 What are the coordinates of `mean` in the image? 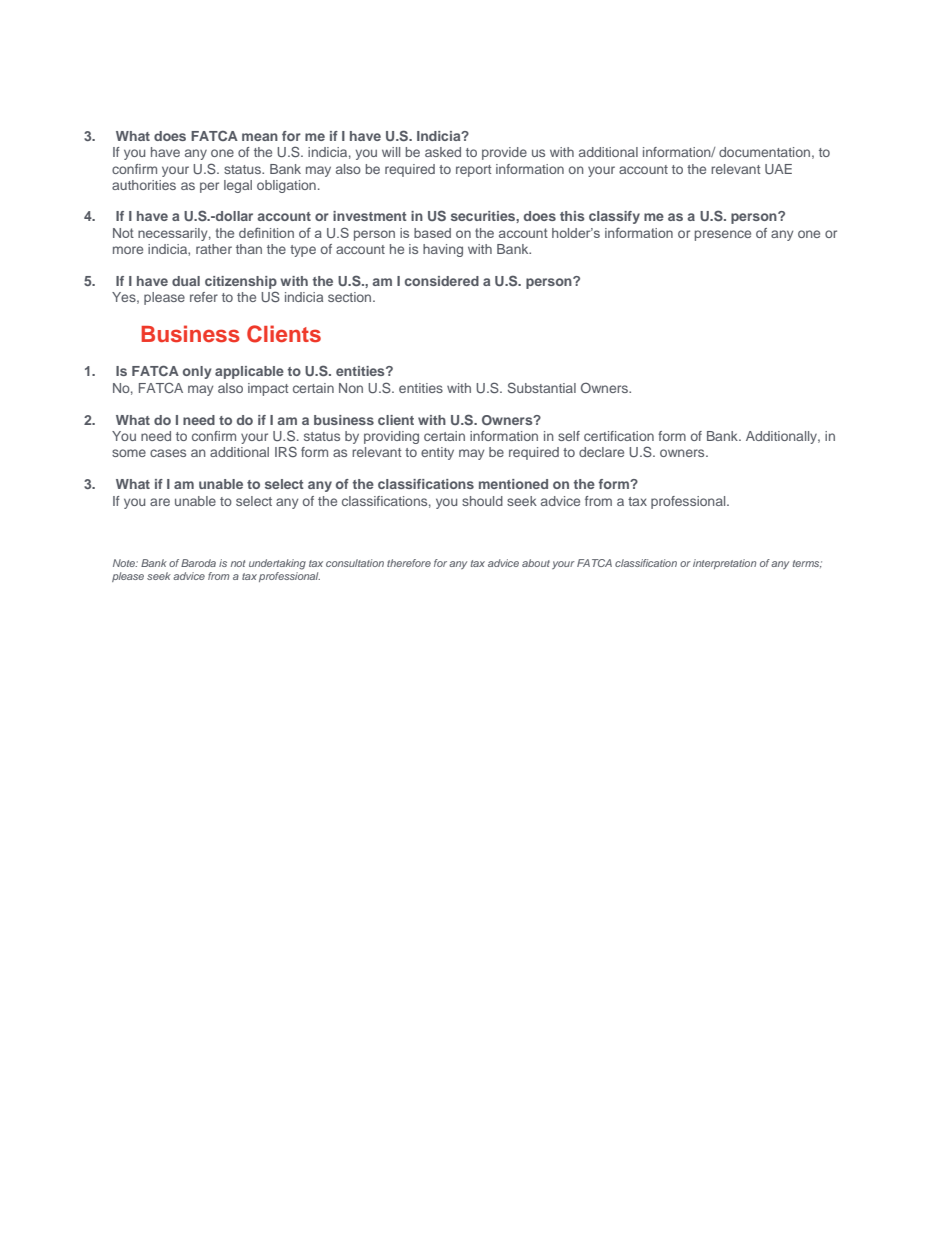 It's located at (260, 137).
